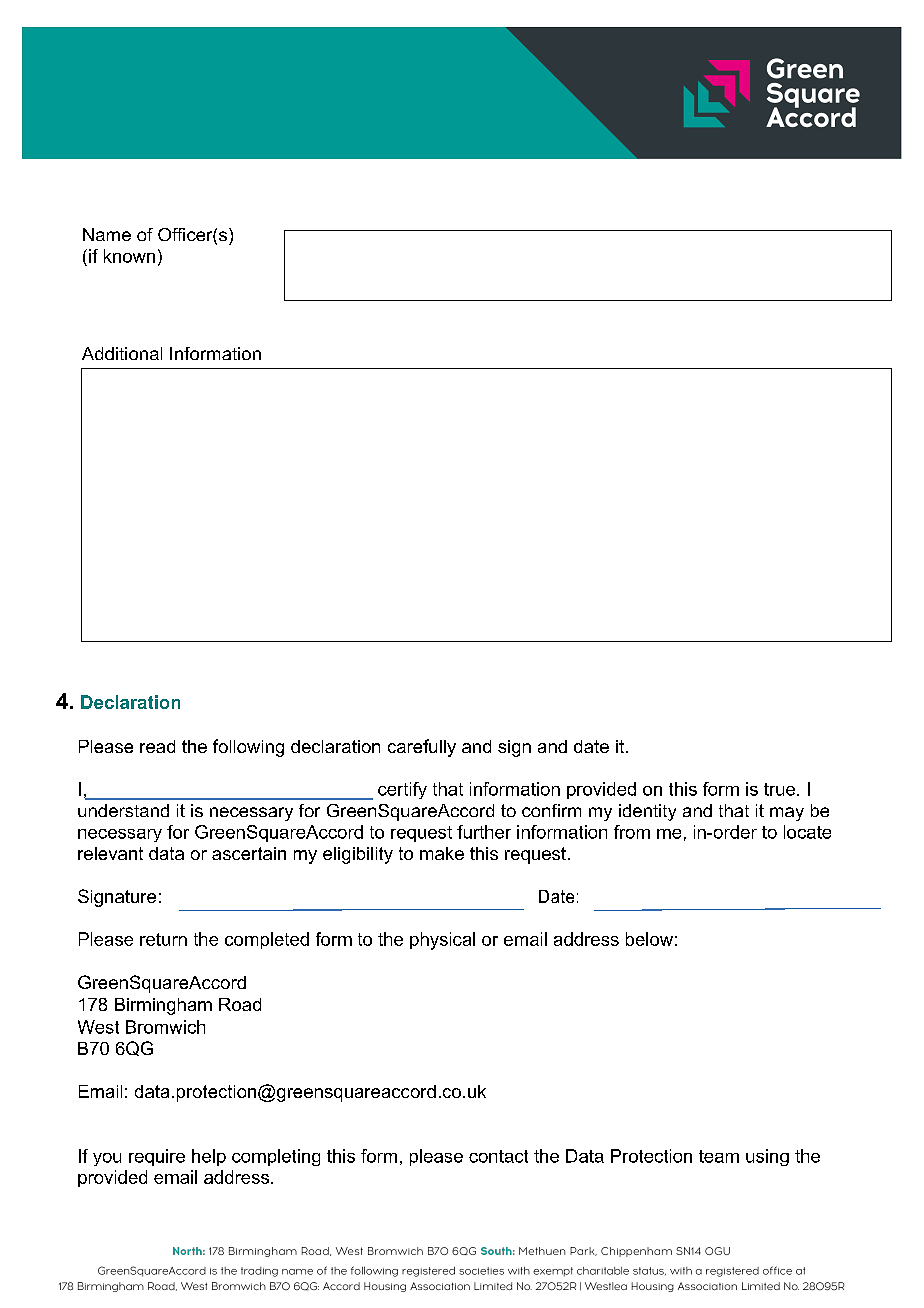 The height and width of the image is (1308, 924). I want to click on return, so click(163, 939).
